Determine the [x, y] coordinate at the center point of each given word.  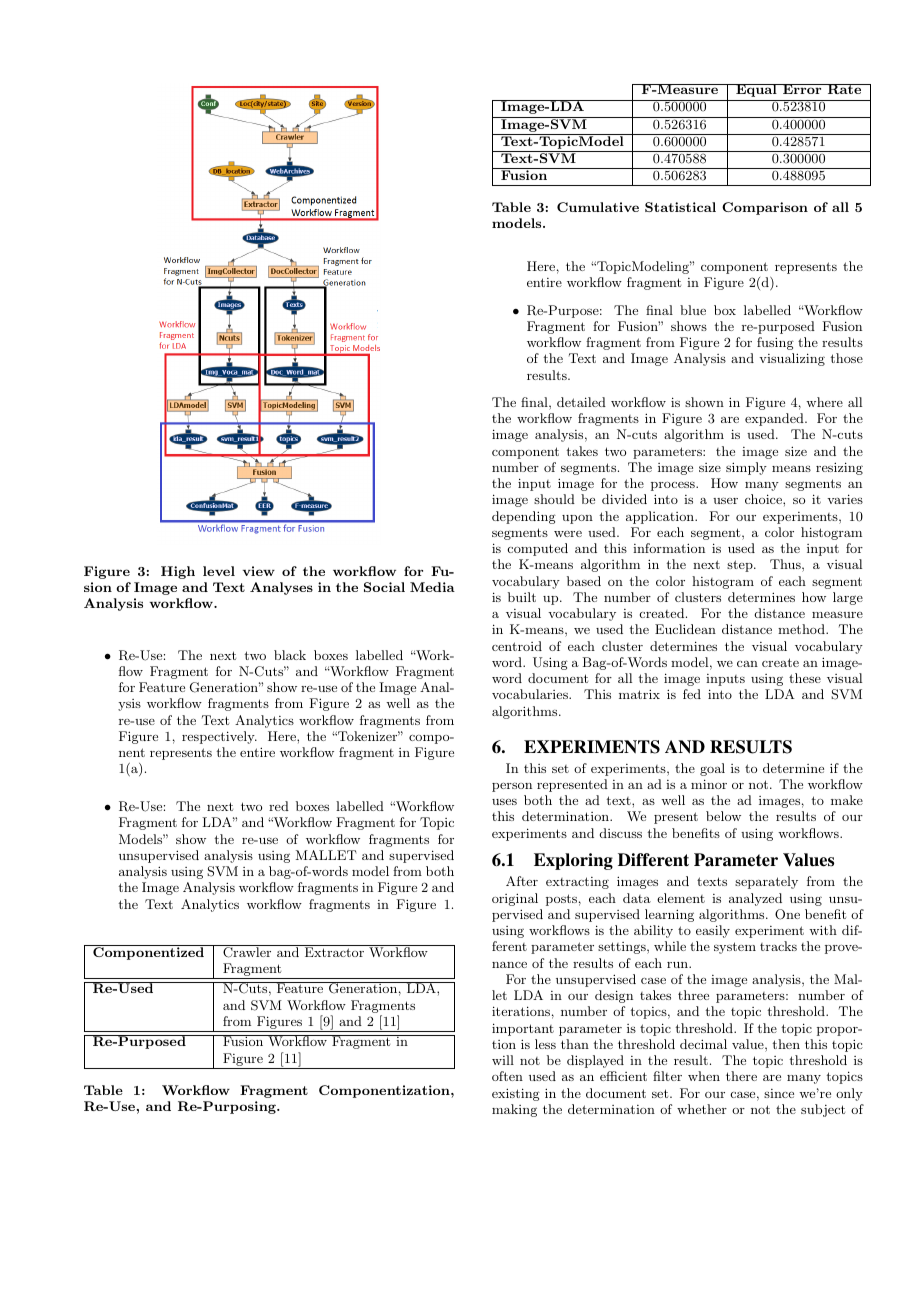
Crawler [247, 951]
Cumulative [598, 207]
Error [802, 89]
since [779, 1093]
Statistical [680, 207]
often [507, 1076]
